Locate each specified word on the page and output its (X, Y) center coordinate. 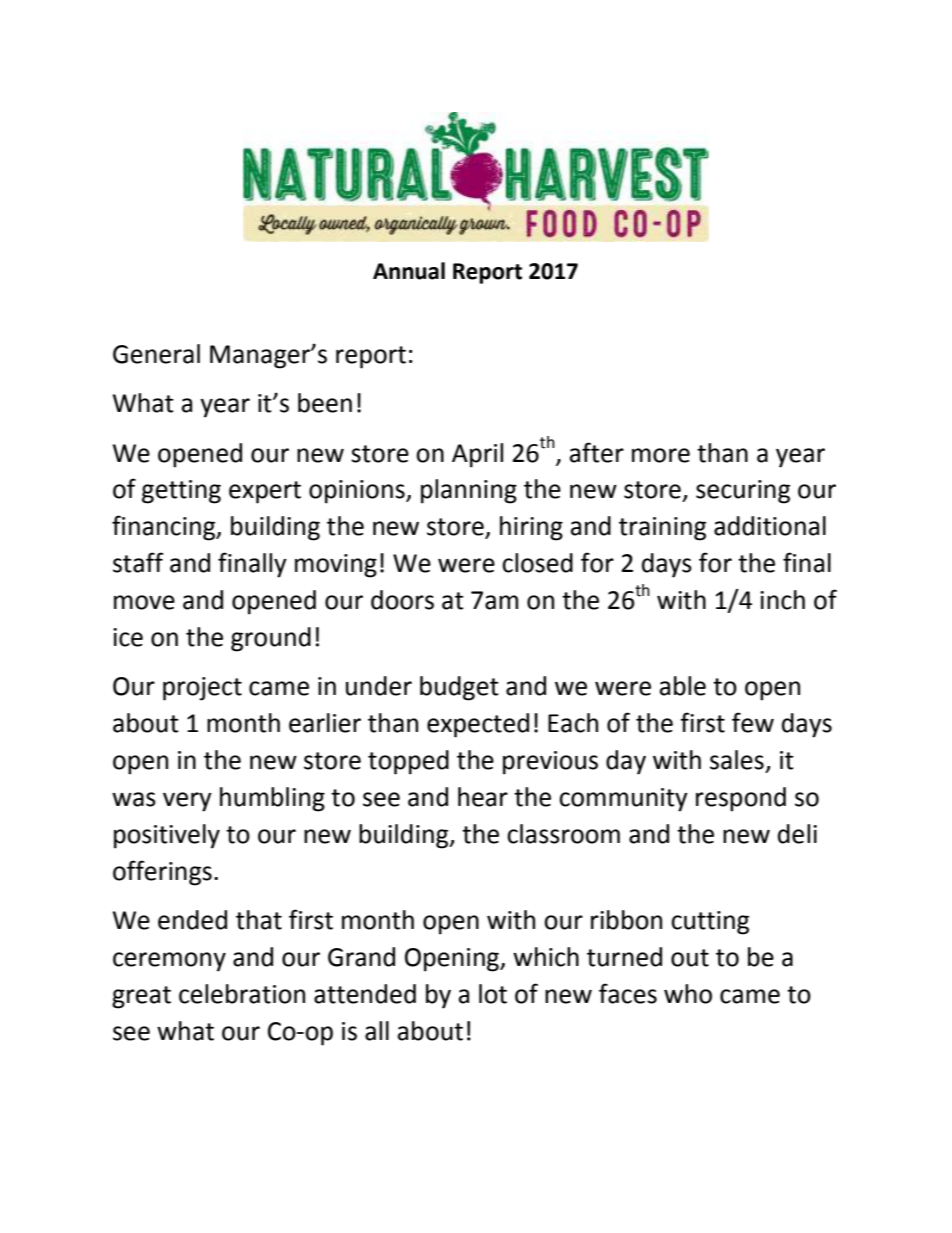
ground (271, 639)
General (156, 354)
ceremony (169, 962)
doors (402, 600)
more (661, 455)
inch (782, 600)
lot (493, 994)
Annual (409, 271)
